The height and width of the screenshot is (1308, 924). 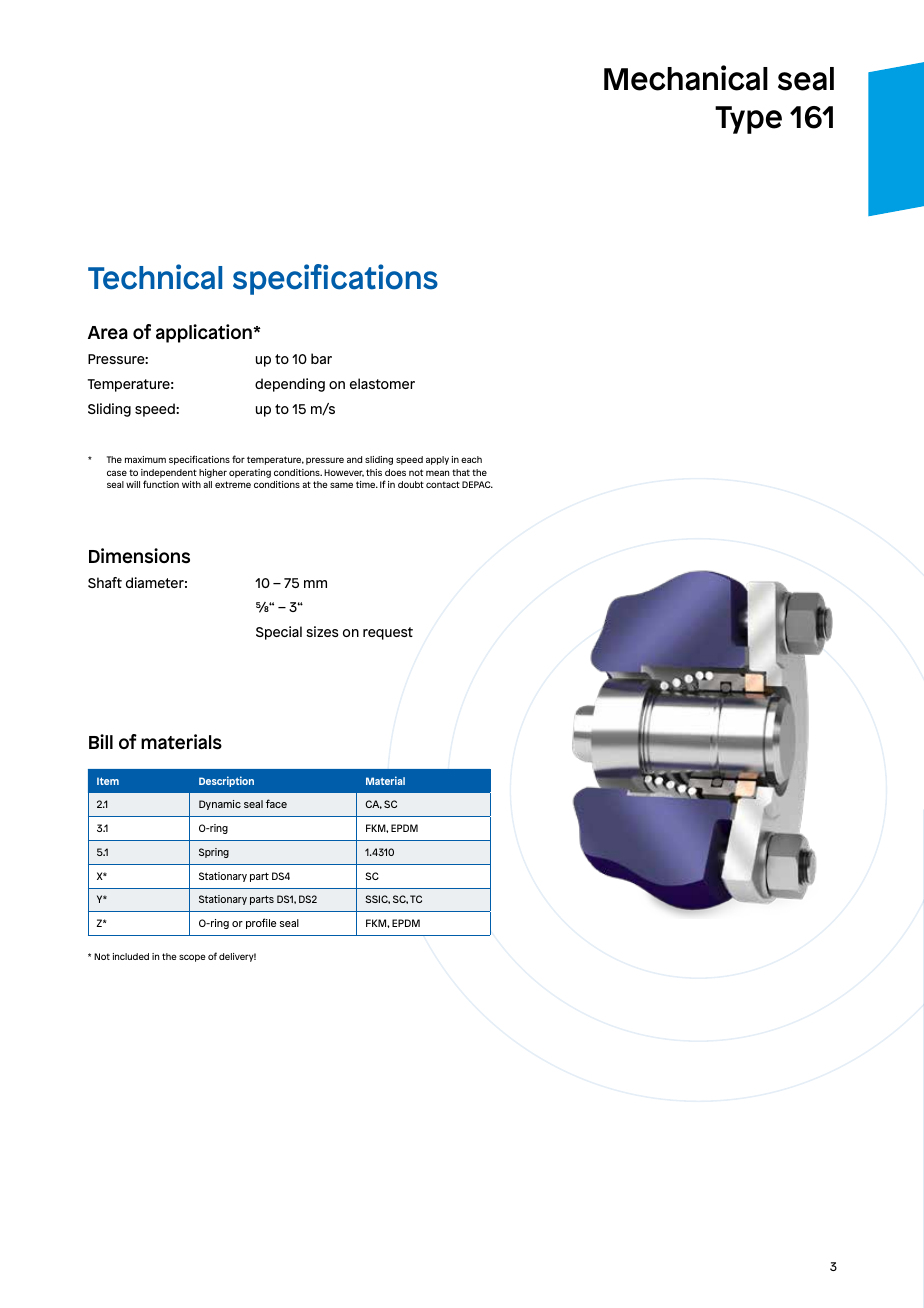 What do you see at coordinates (686, 78) in the screenshot?
I see `Mechanical` at bounding box center [686, 78].
